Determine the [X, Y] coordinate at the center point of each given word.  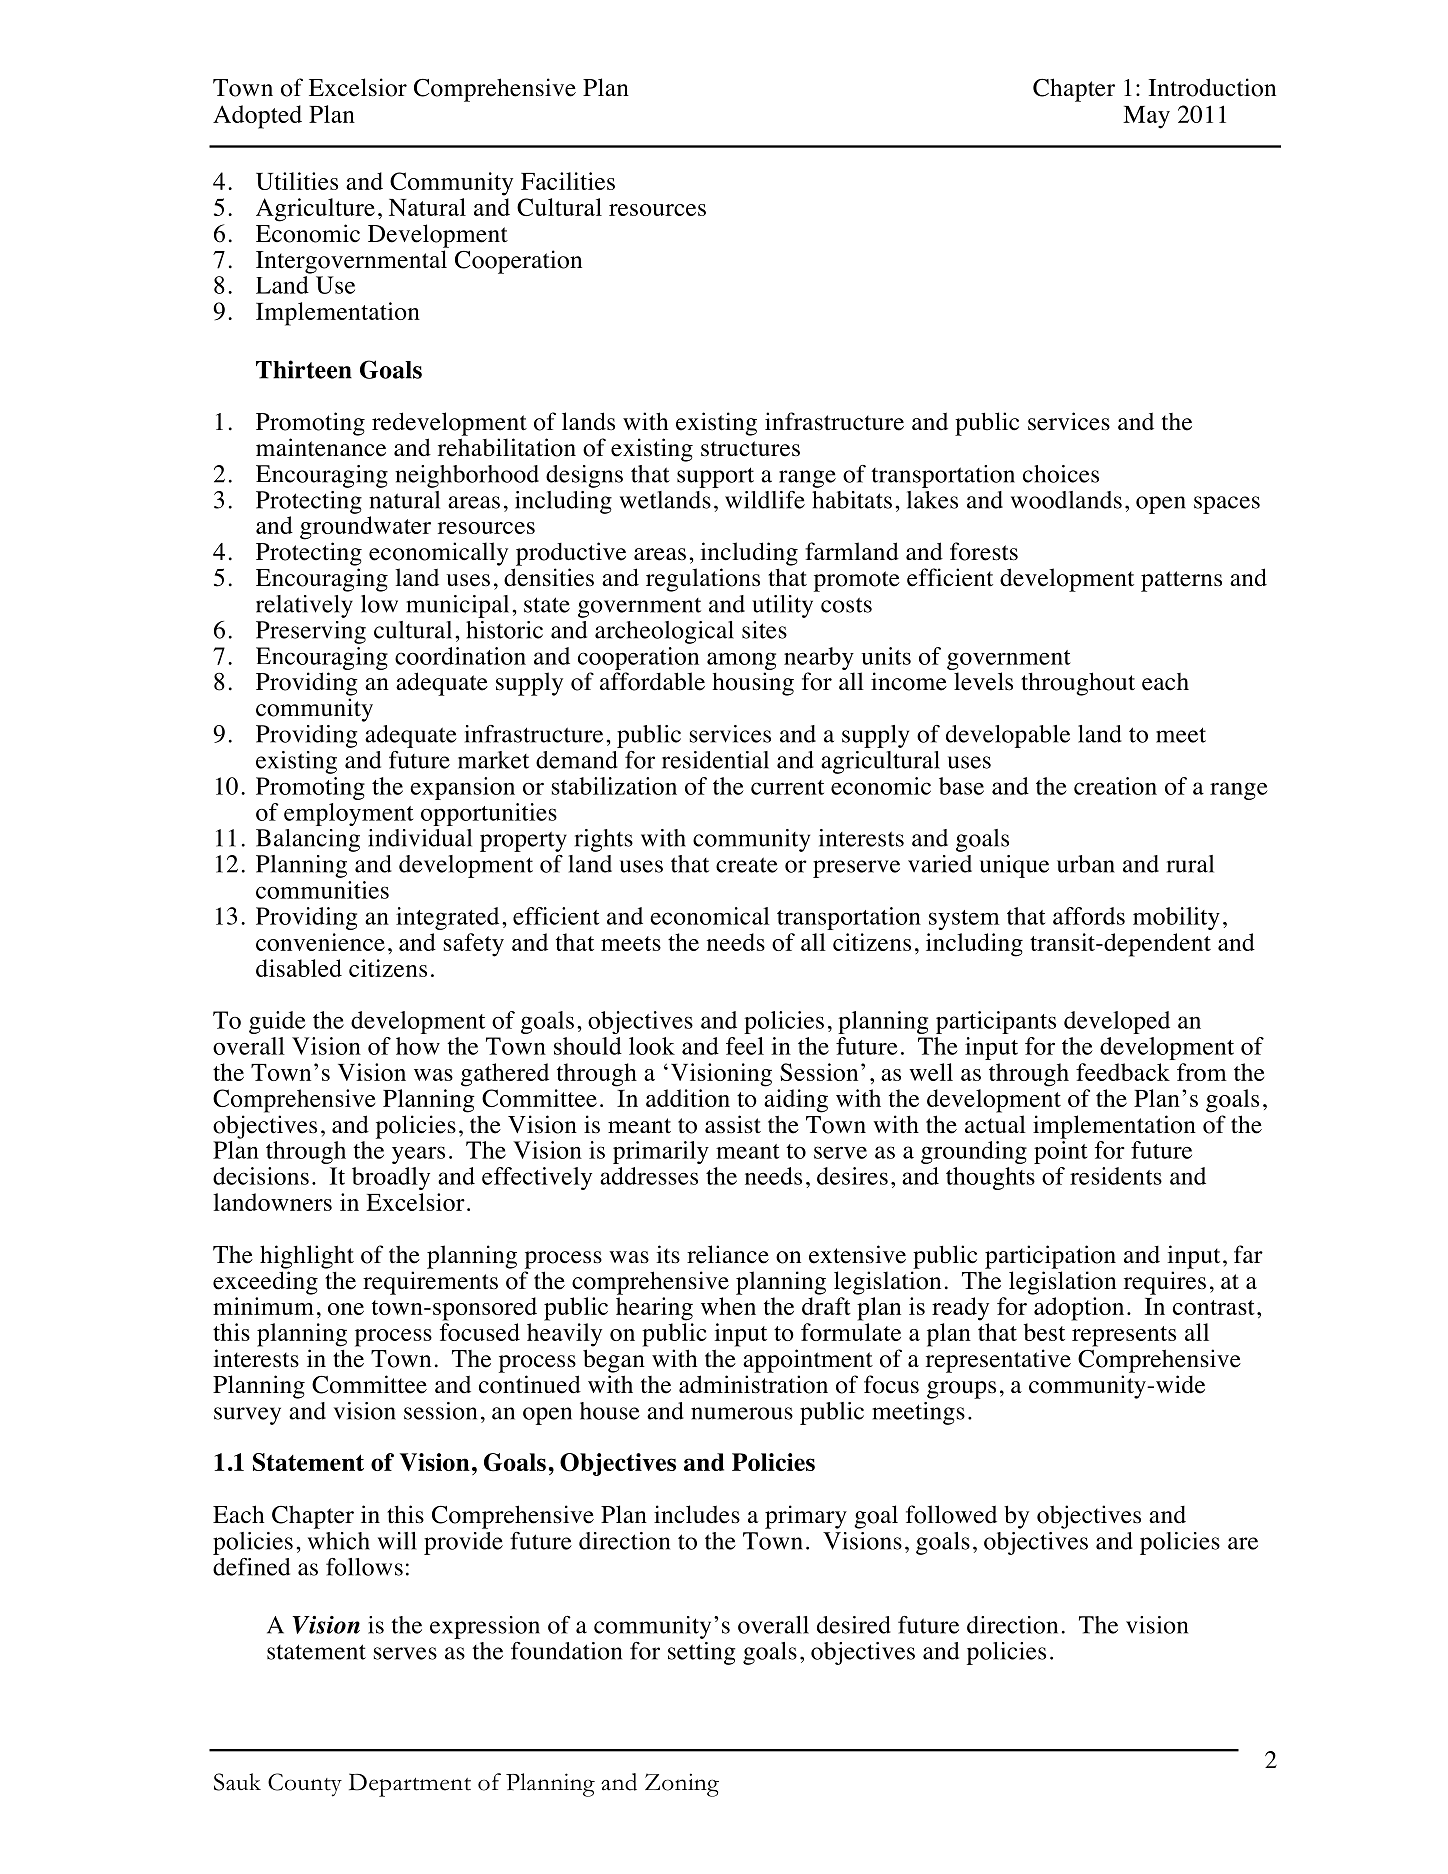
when [728, 1306]
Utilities [297, 181]
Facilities [568, 181]
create [747, 865]
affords [1089, 916]
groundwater [365, 528]
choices [1061, 474]
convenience [320, 942]
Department [410, 1785]
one [346, 1309]
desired [854, 1625]
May [1146, 117]
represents [1124, 1336]
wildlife [765, 500]
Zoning [682, 1785]
